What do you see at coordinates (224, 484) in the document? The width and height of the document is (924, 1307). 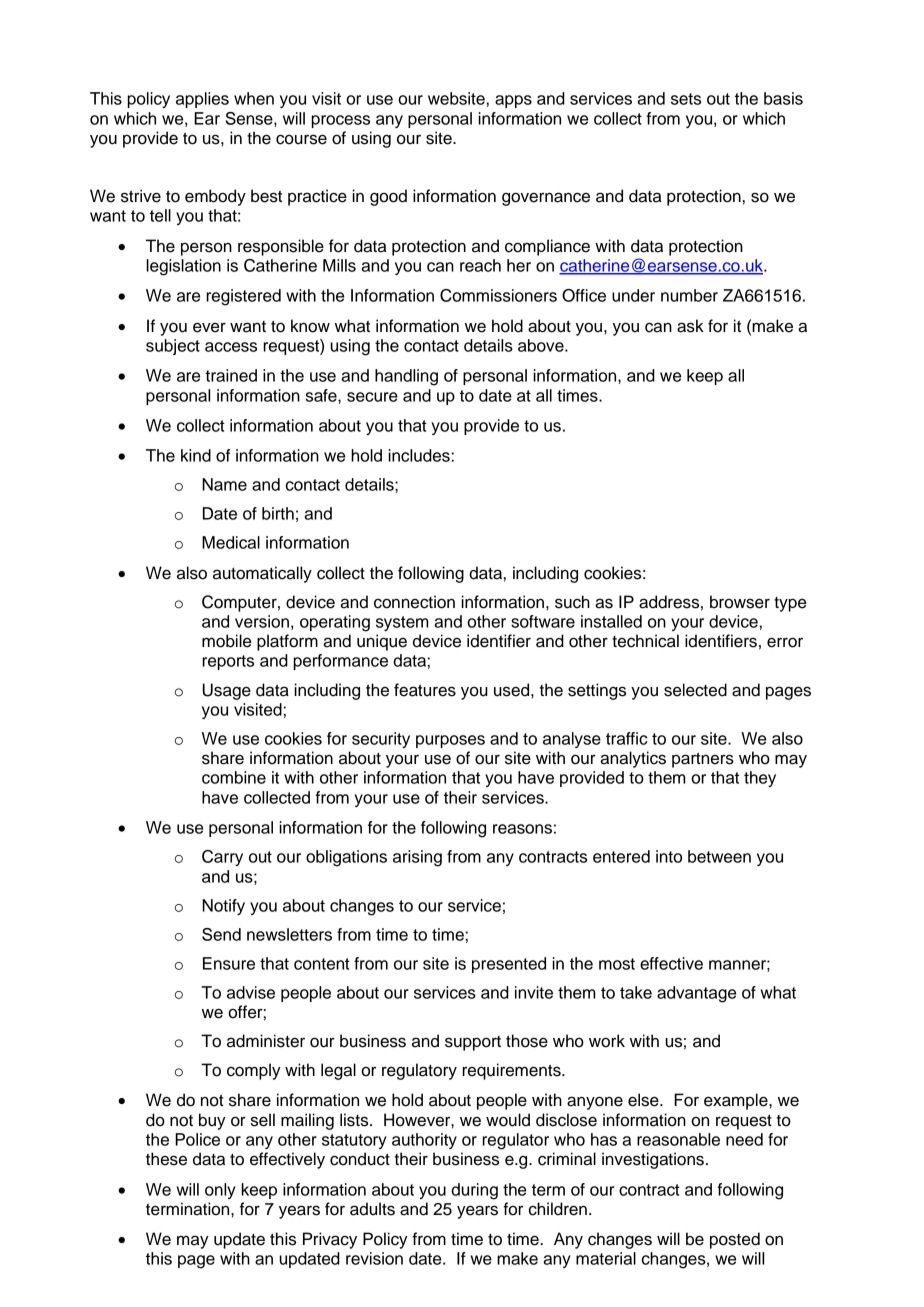 I see `Name` at bounding box center [224, 484].
